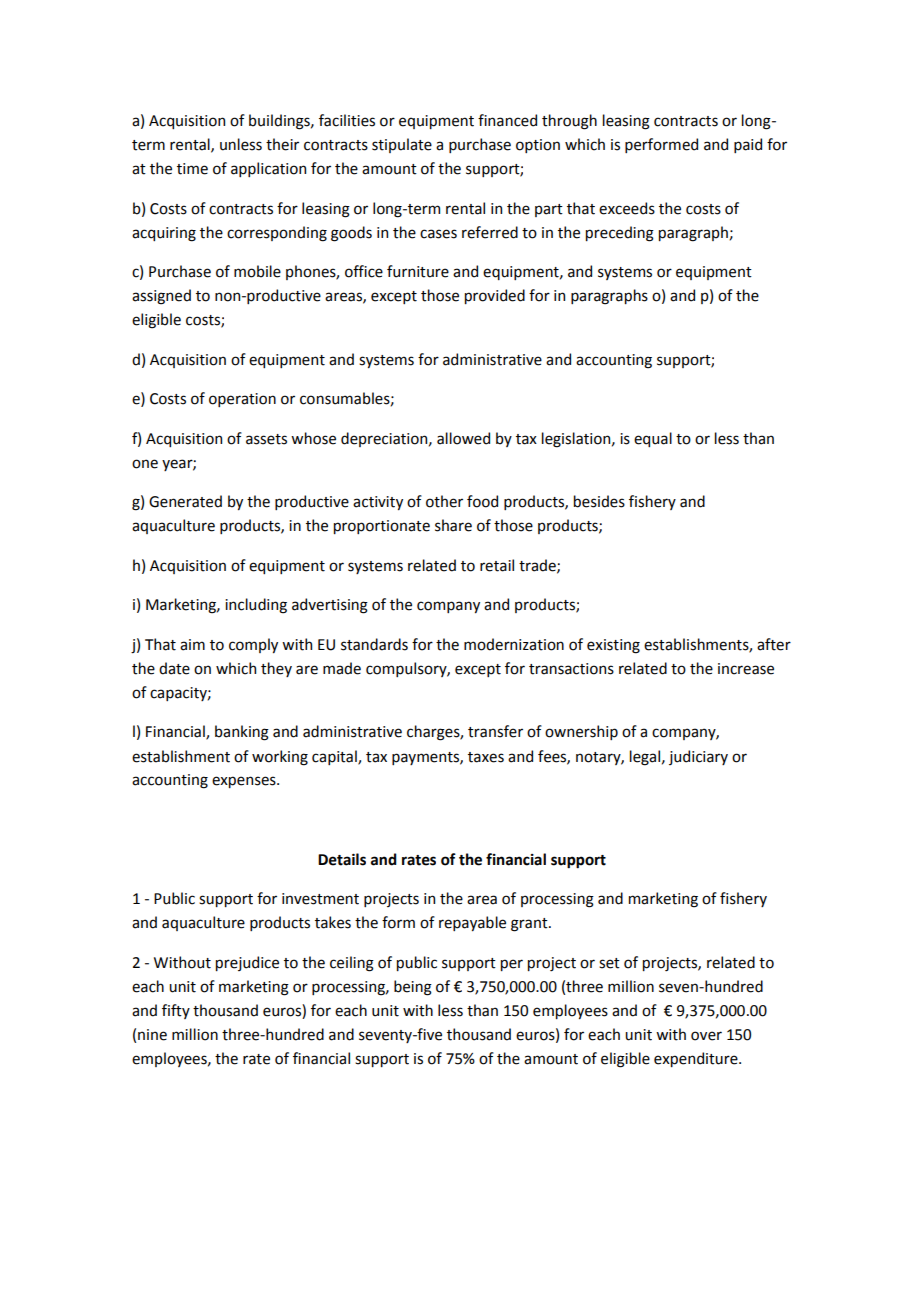 The image size is (924, 1308). Describe the element at coordinates (748, 145) in the image. I see `paid` at that location.
